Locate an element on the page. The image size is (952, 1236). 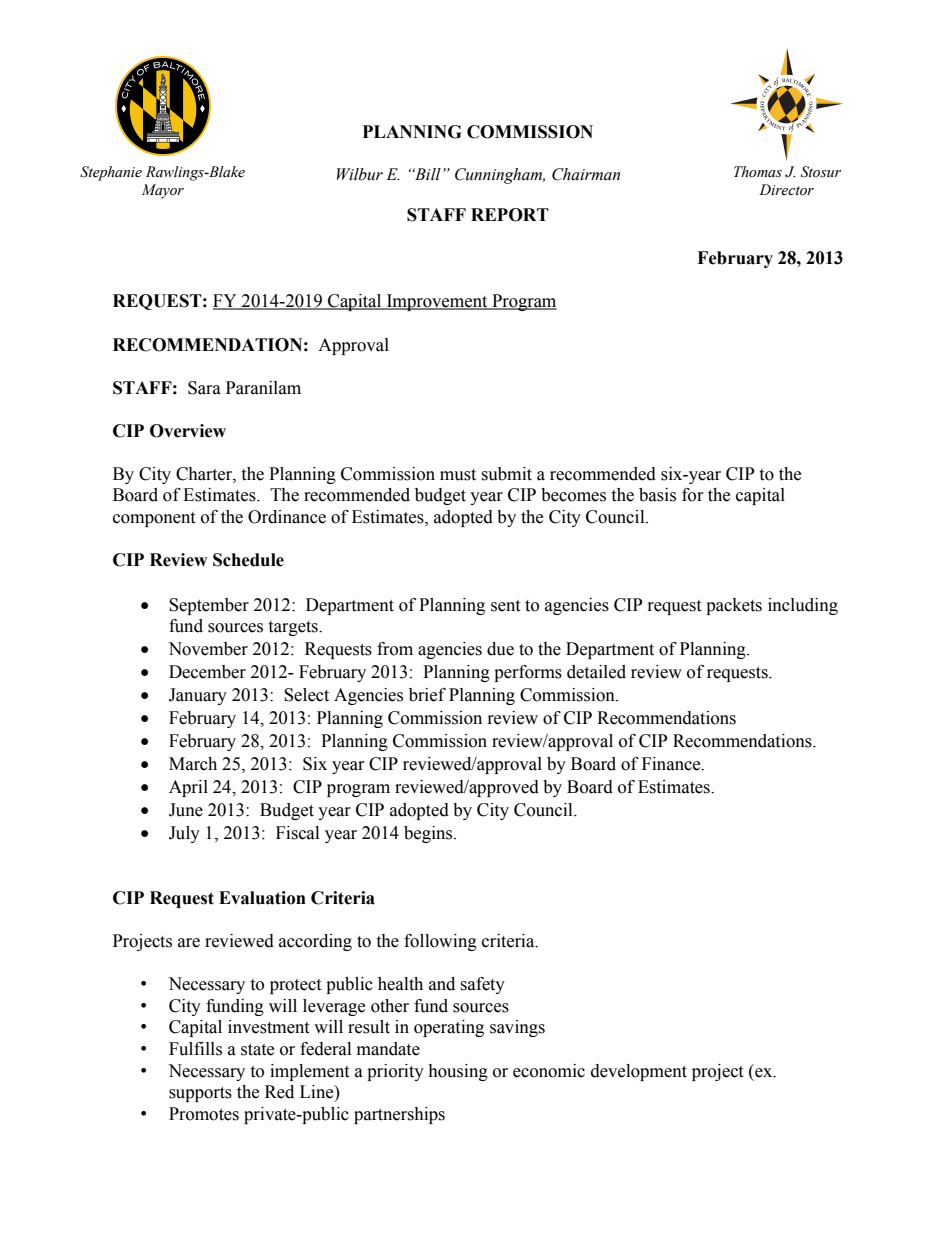
basis is located at coordinates (657, 495).
